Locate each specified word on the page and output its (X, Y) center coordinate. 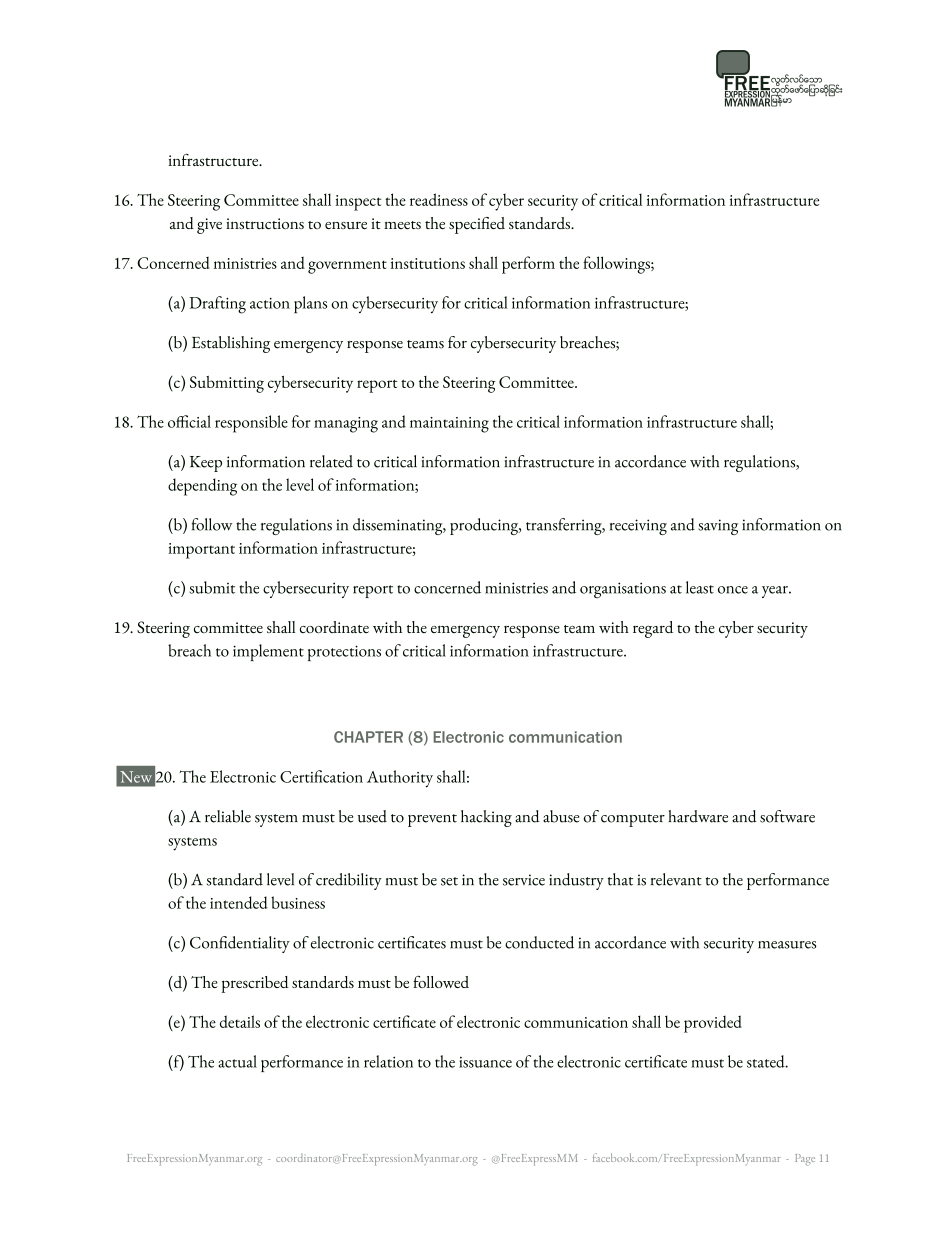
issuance (485, 1062)
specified (477, 225)
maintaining (449, 425)
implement (268, 652)
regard (653, 629)
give (209, 226)
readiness (439, 199)
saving (718, 527)
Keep (206, 464)
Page (805, 1160)
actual (237, 1061)
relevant (676, 879)
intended (239, 902)
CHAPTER (368, 737)
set (449, 881)
